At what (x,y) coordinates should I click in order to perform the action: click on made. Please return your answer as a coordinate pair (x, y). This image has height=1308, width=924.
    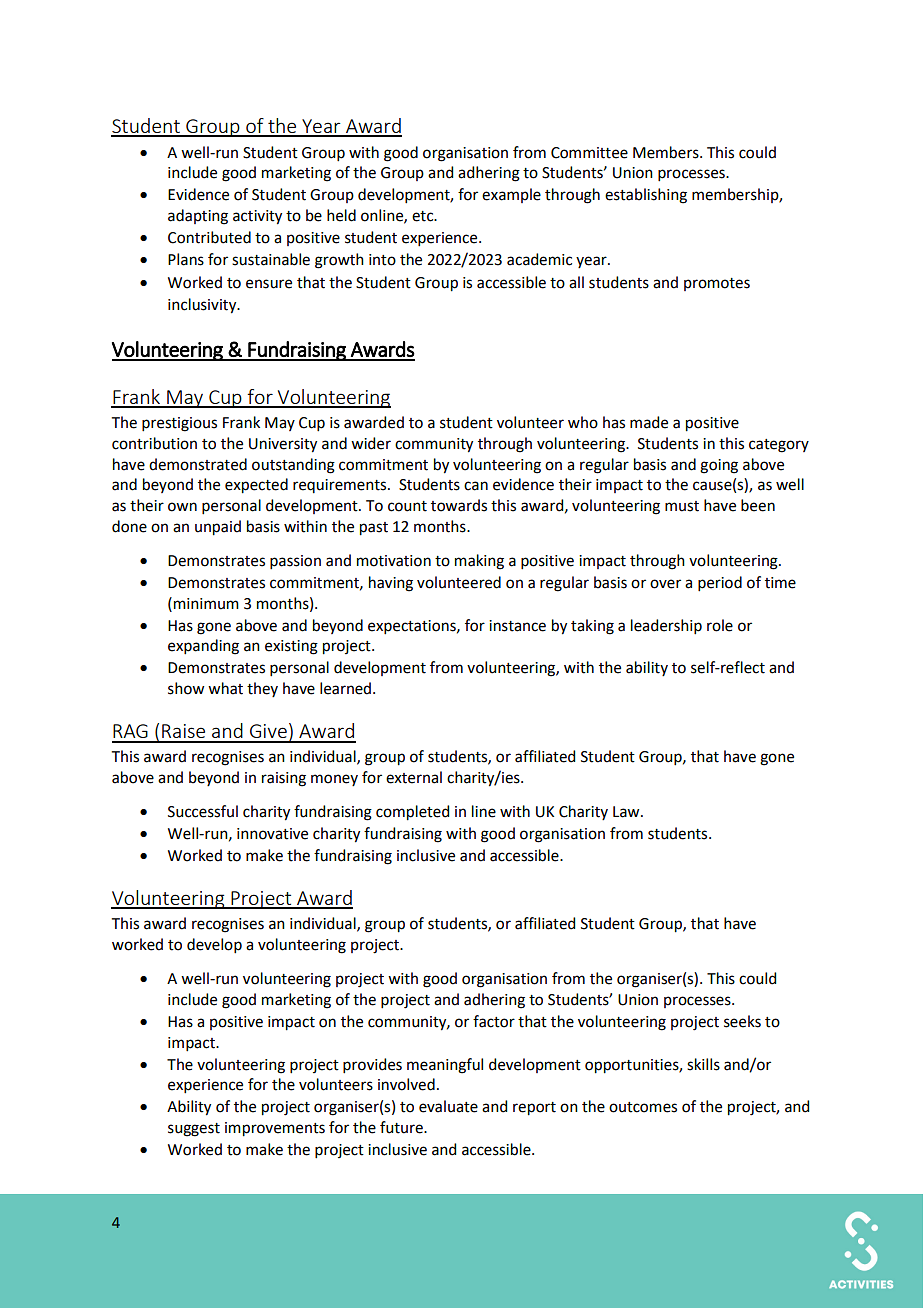
    Looking at the image, I should click on (649, 422).
